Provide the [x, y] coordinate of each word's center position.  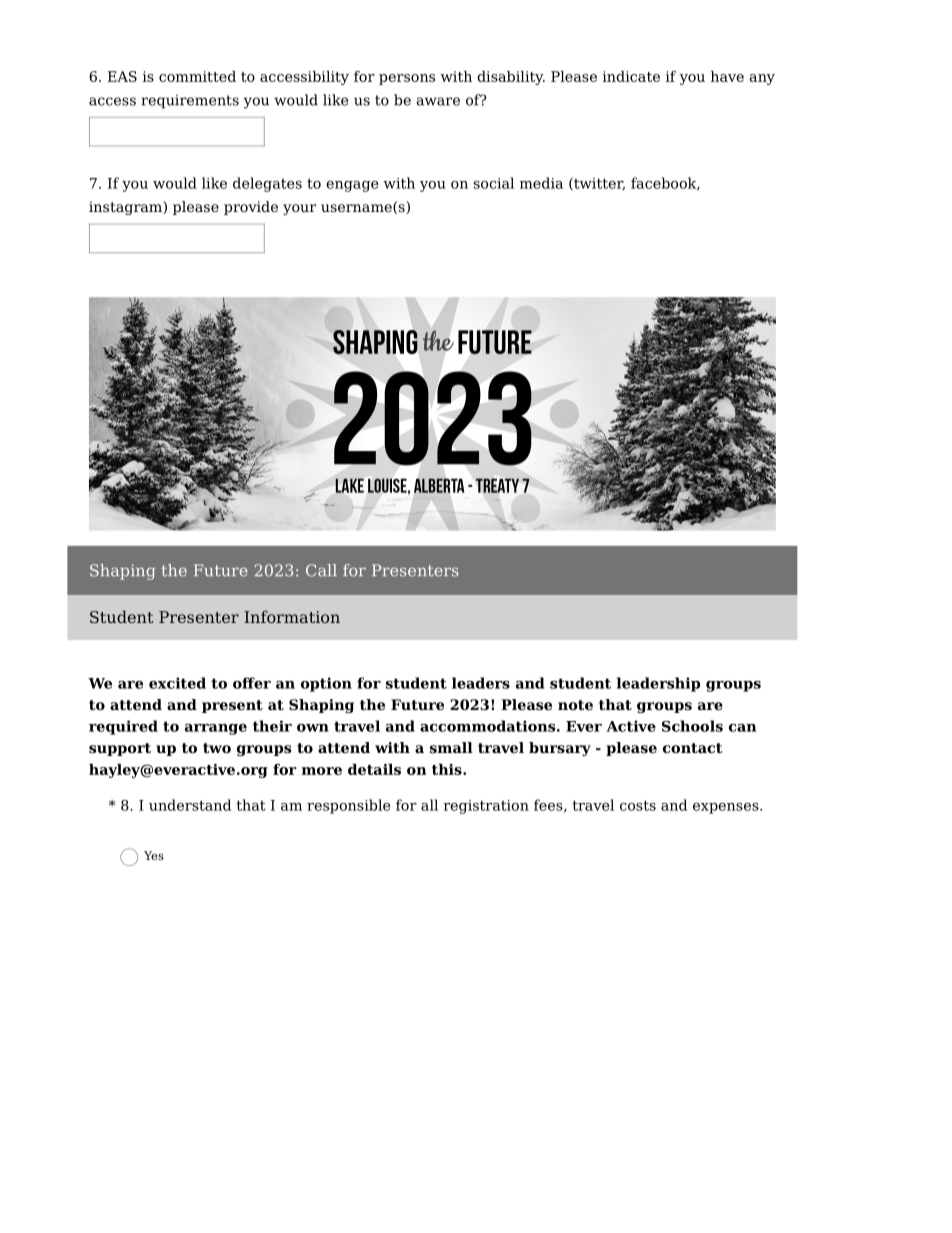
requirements [190, 102]
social [494, 183]
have [727, 76]
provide [251, 208]
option [326, 684]
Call [321, 570]
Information [292, 616]
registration [486, 807]
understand [190, 805]
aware [438, 101]
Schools [692, 726]
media [541, 183]
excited [177, 683]
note [575, 705]
